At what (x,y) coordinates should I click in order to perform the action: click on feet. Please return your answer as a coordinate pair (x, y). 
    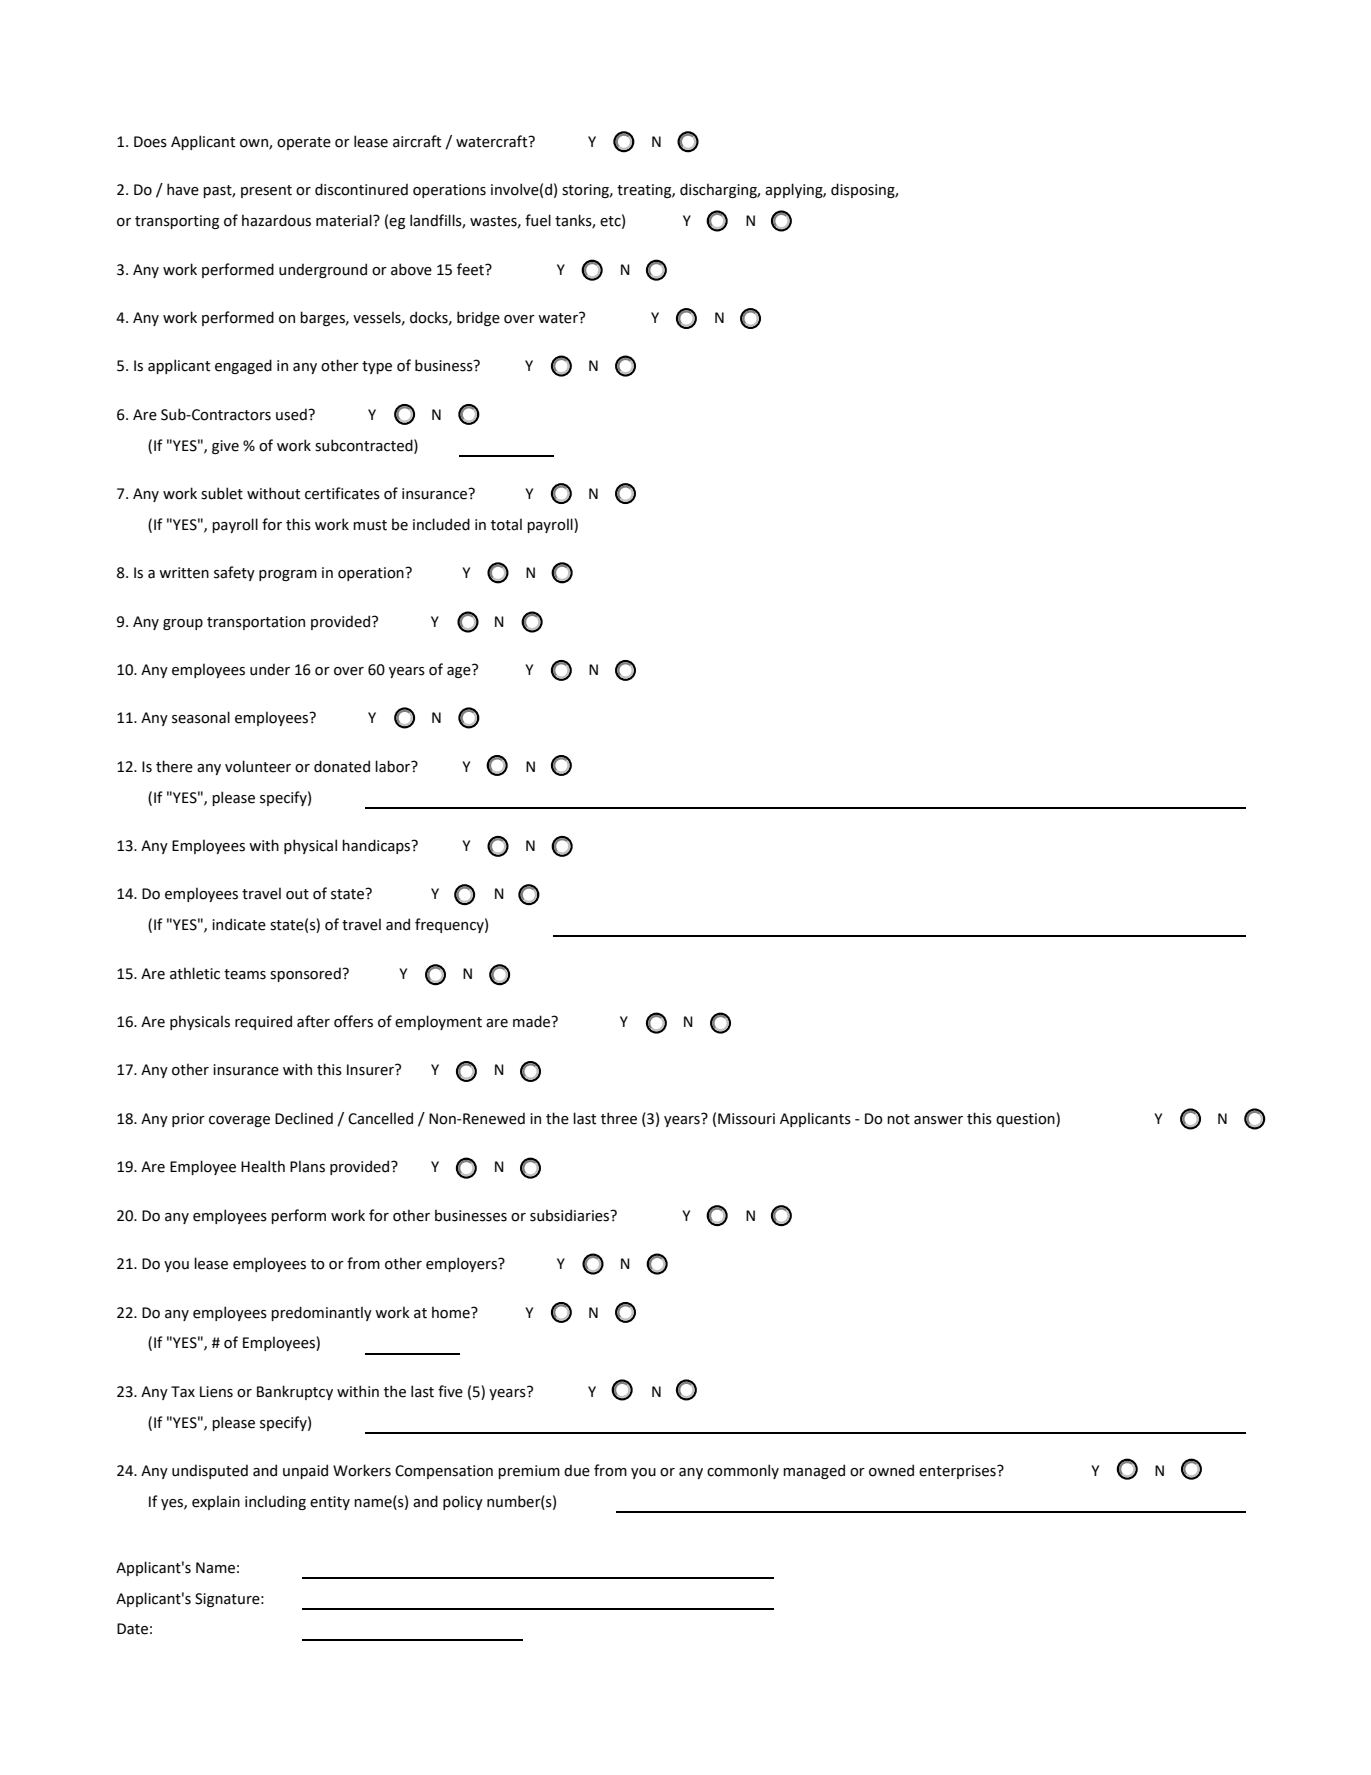
    Looking at the image, I should click on (471, 269).
